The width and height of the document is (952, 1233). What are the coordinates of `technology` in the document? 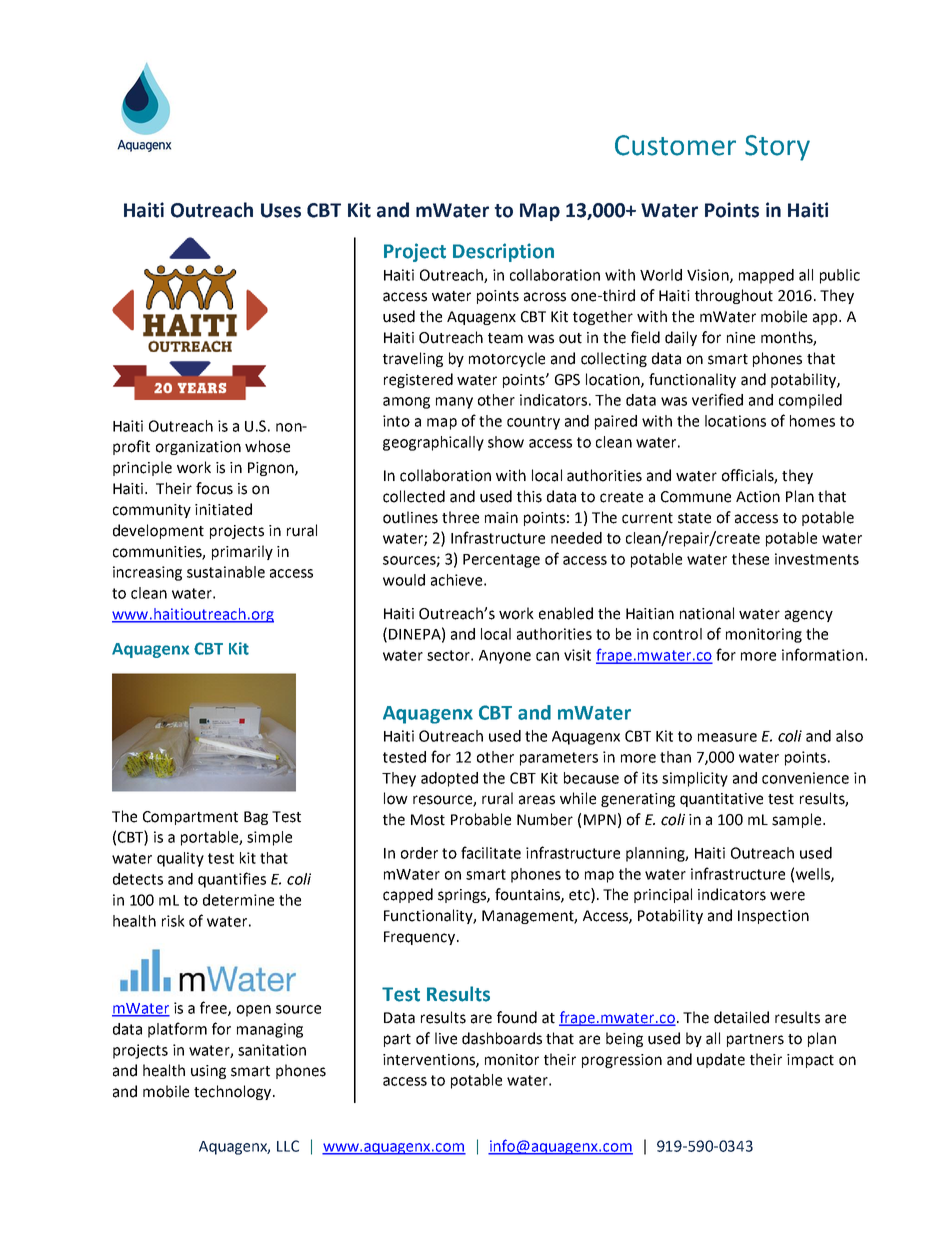 It's located at (232, 1092).
